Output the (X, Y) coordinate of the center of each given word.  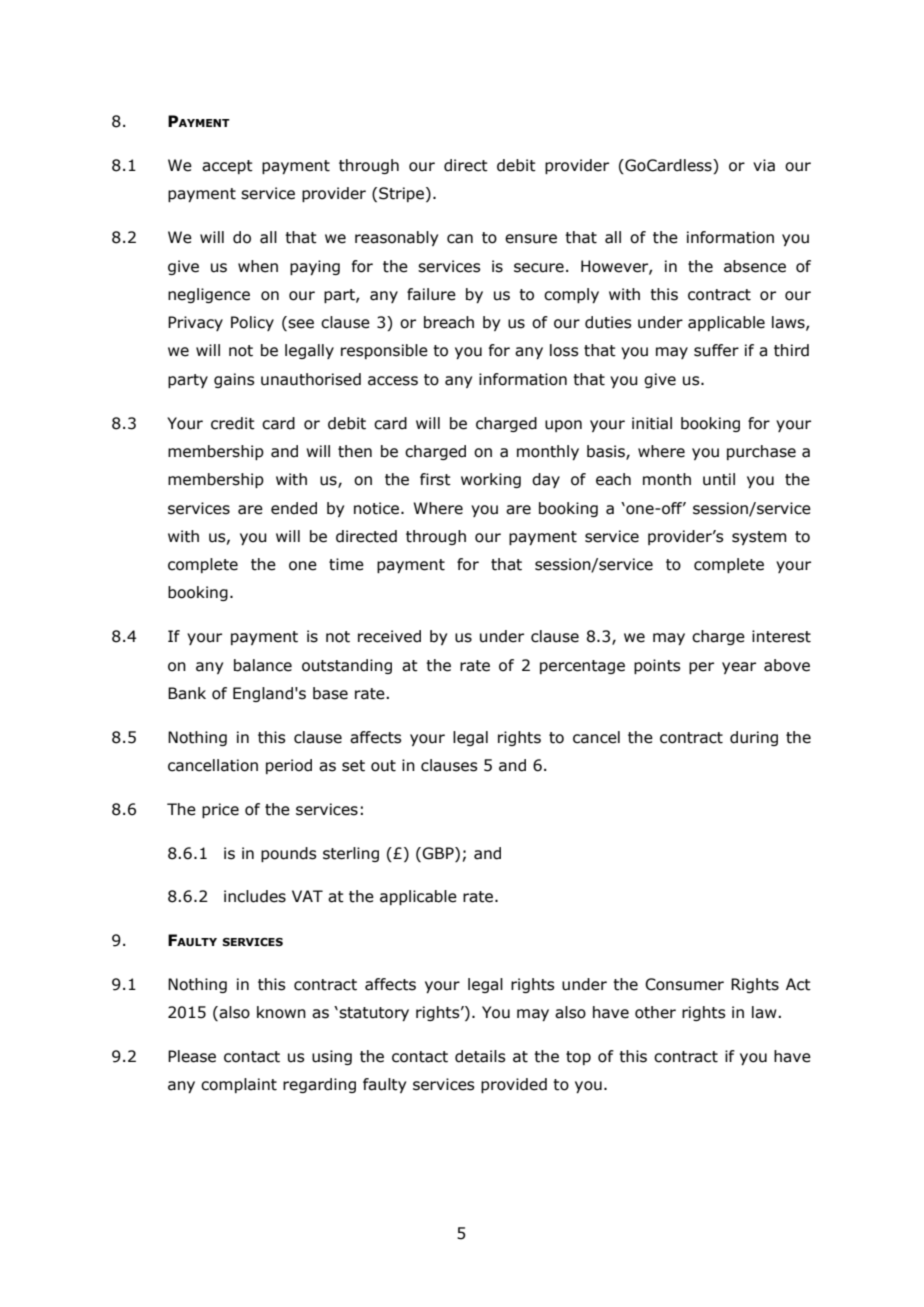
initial (652, 423)
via (764, 165)
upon (563, 426)
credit (233, 423)
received (389, 636)
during (754, 738)
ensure (531, 239)
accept (227, 167)
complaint (239, 1085)
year (739, 668)
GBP (439, 853)
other (655, 1012)
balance (263, 665)
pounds (289, 854)
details (480, 1056)
